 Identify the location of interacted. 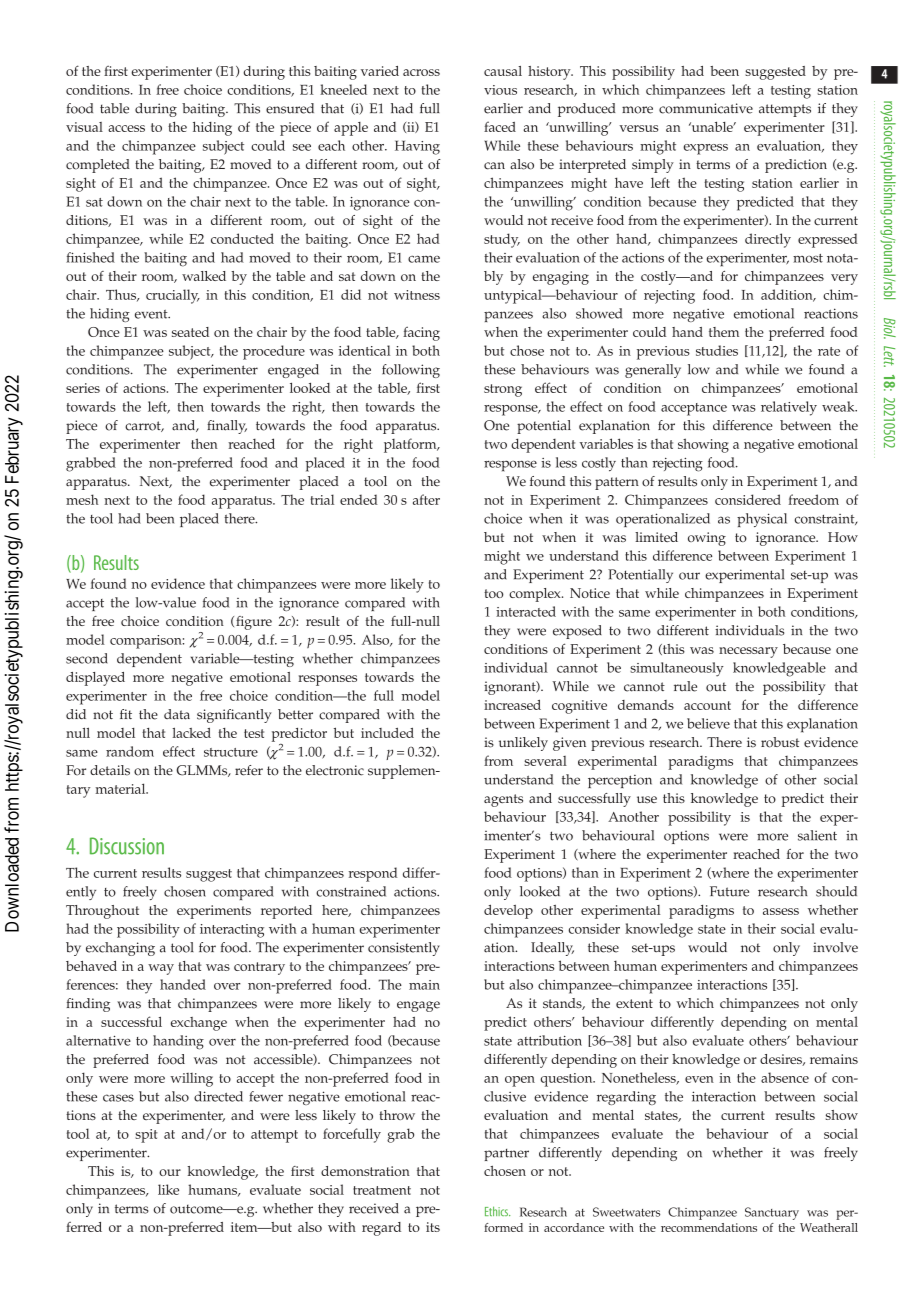
(526, 611).
